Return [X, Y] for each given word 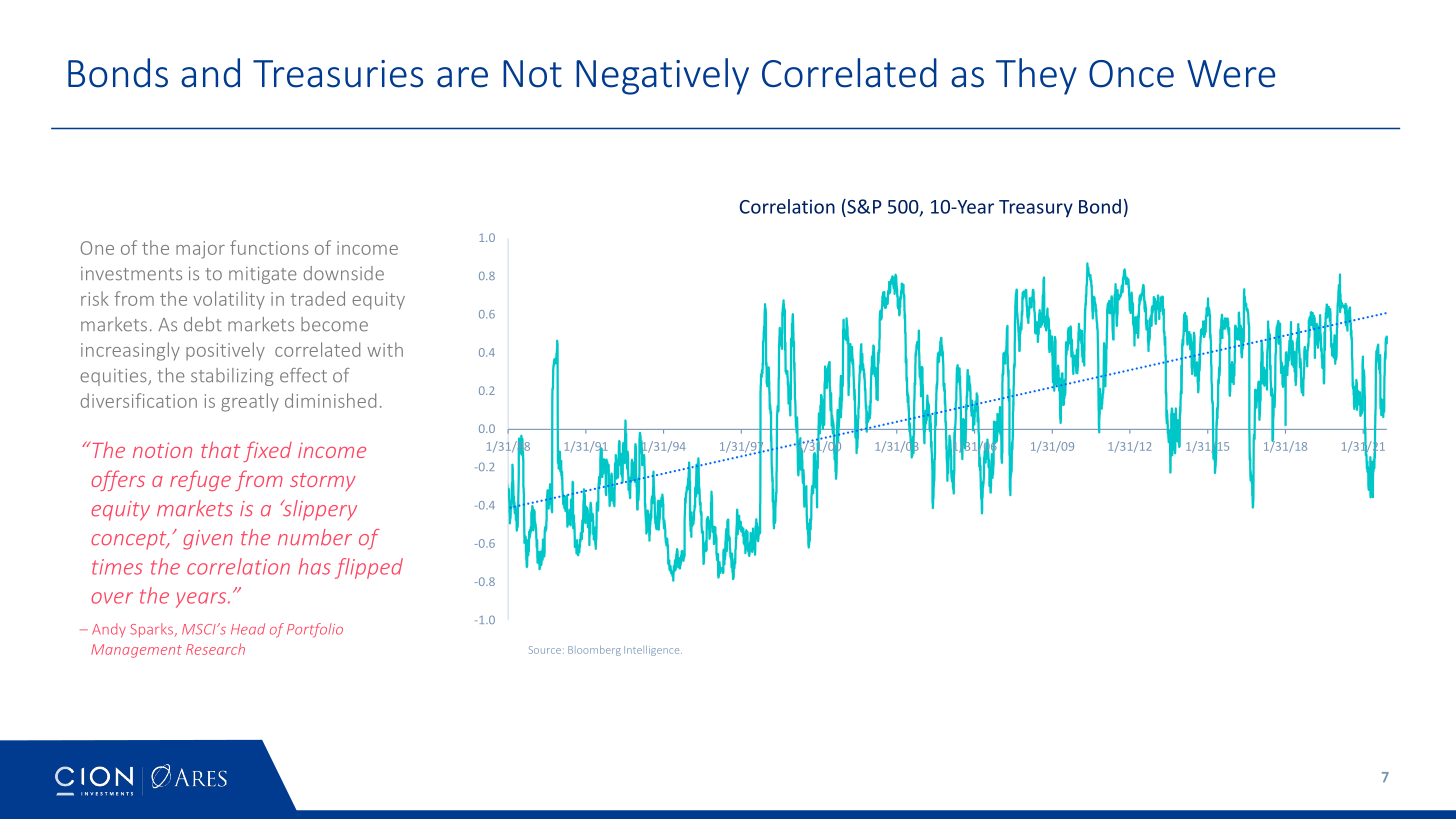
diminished [330, 400]
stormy [323, 482]
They [1036, 76]
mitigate [262, 275]
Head [248, 629]
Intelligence [653, 651]
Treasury [1036, 209]
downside [344, 273]
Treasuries [338, 74]
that [220, 449]
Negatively [662, 76]
